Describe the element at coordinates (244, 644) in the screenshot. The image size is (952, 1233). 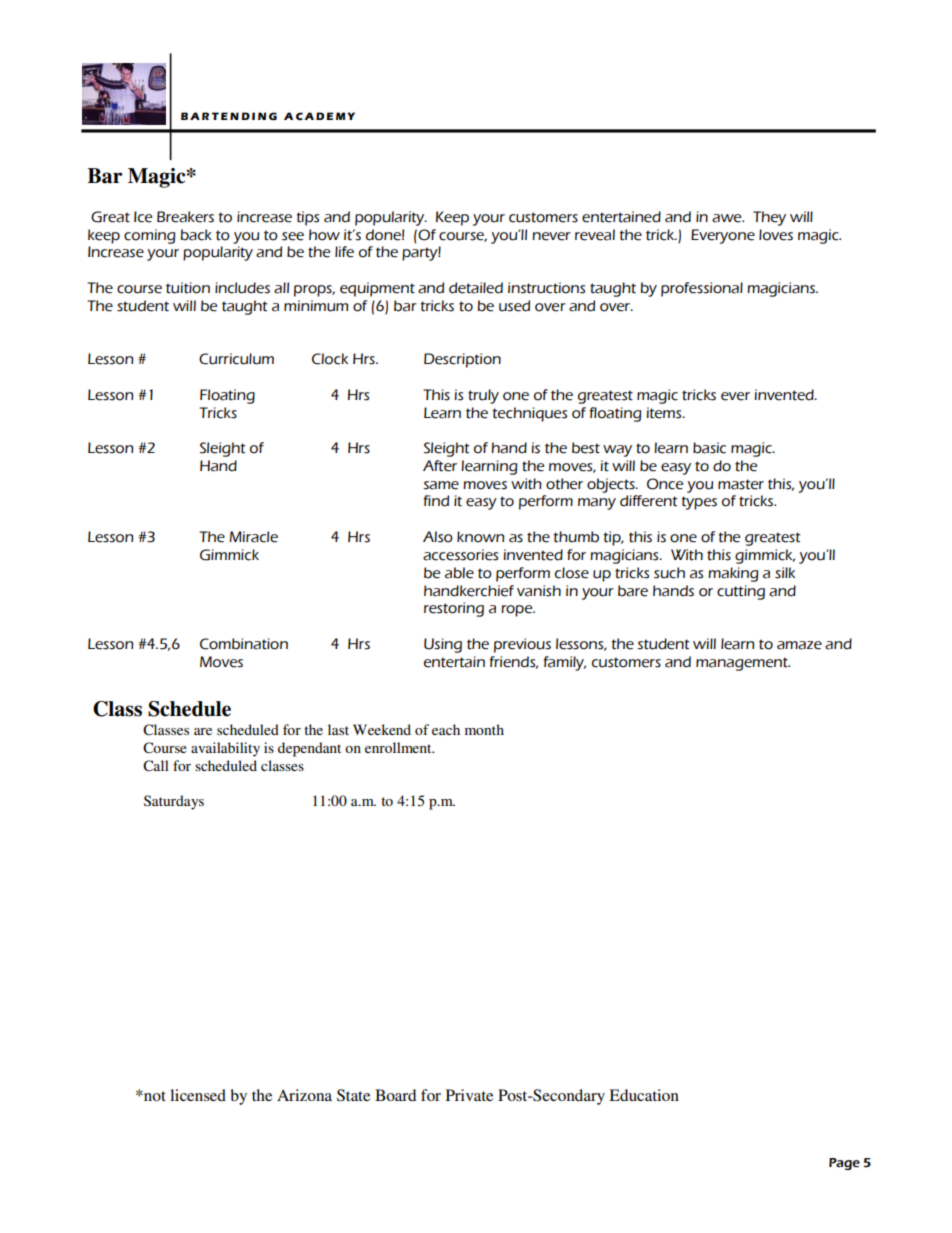
I see `Combination` at that location.
